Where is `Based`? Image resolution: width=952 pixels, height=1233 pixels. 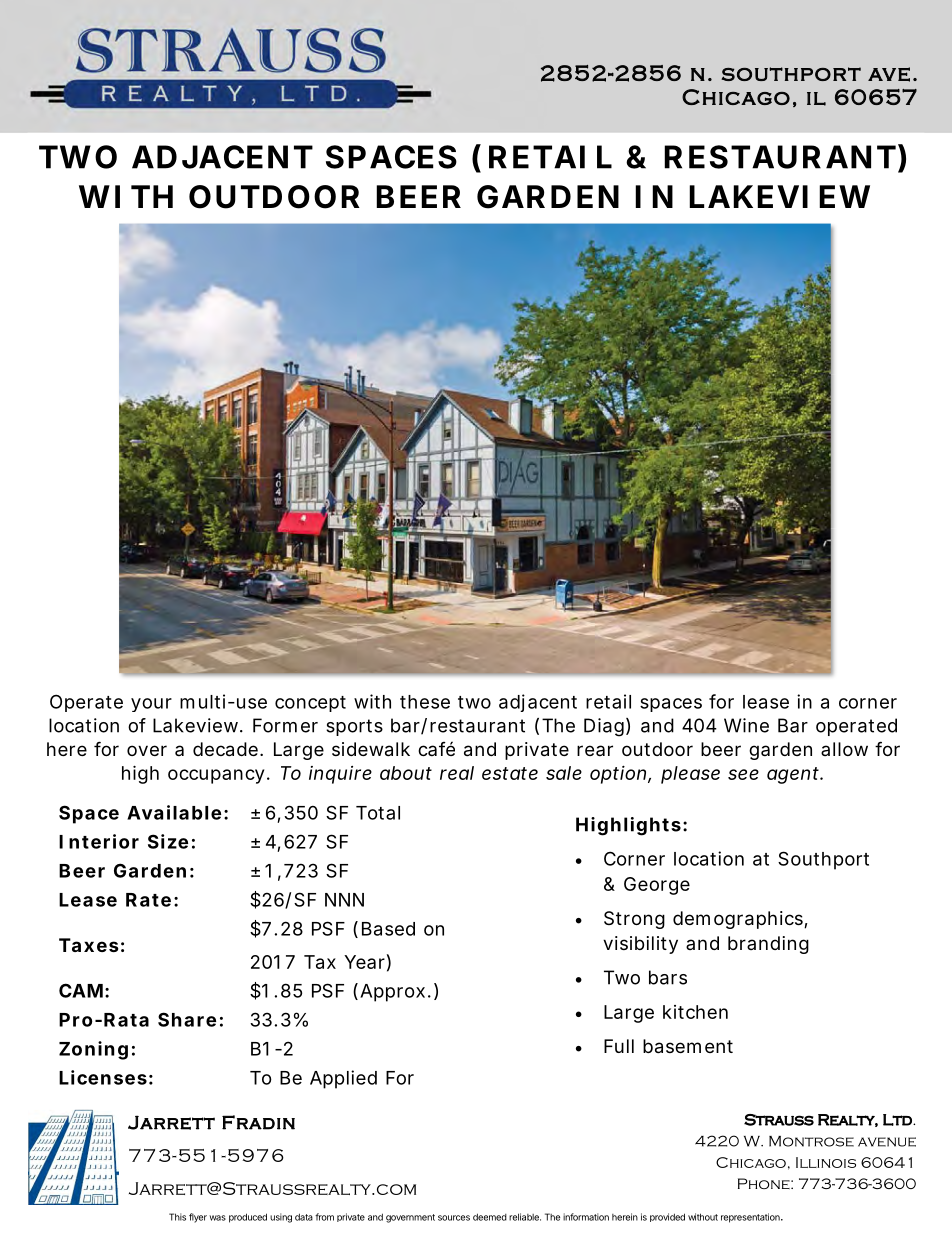
Based is located at coordinates (388, 929).
